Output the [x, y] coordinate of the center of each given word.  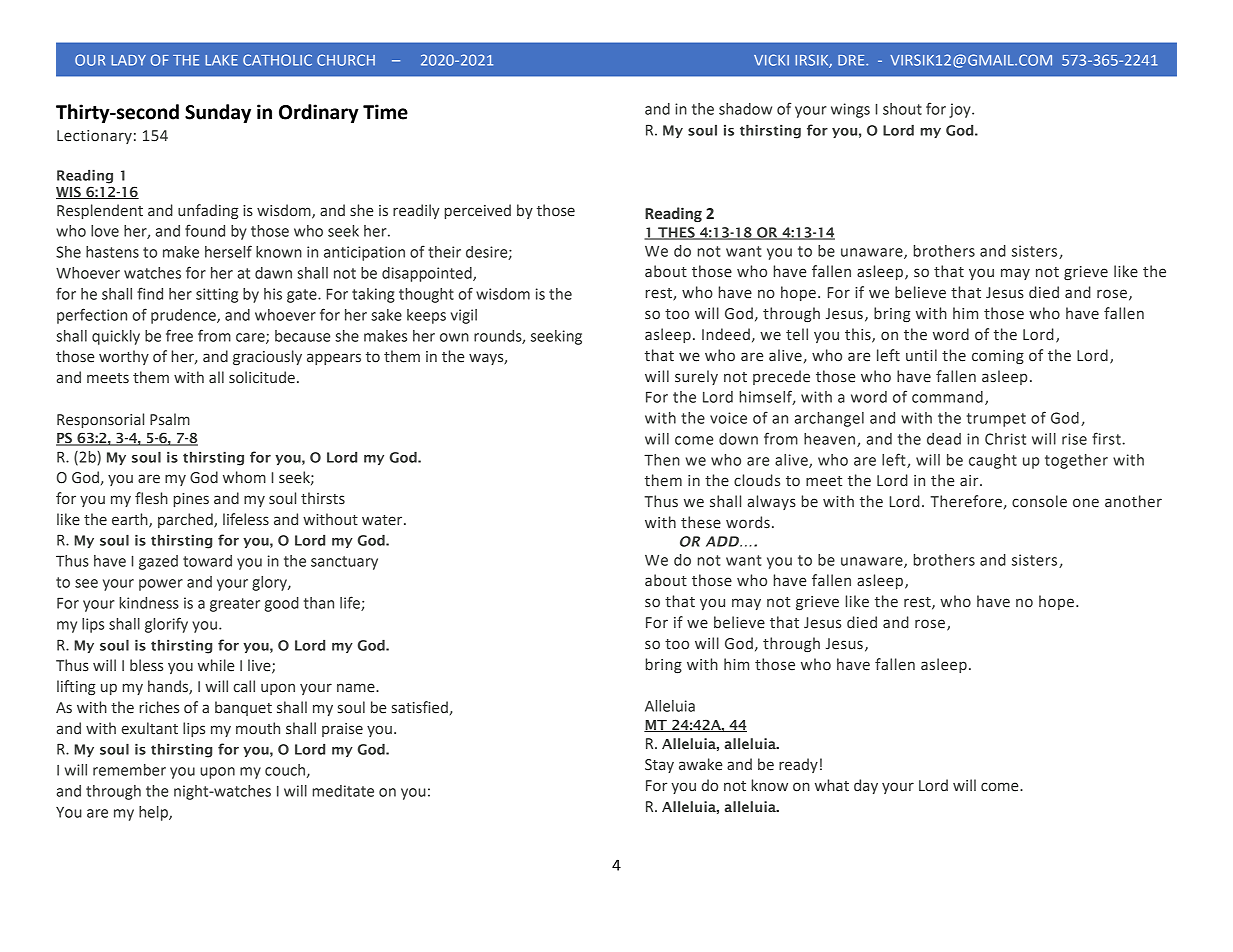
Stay [659, 766]
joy [961, 110]
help [154, 813]
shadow [745, 109]
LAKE [221, 60]
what [832, 785]
